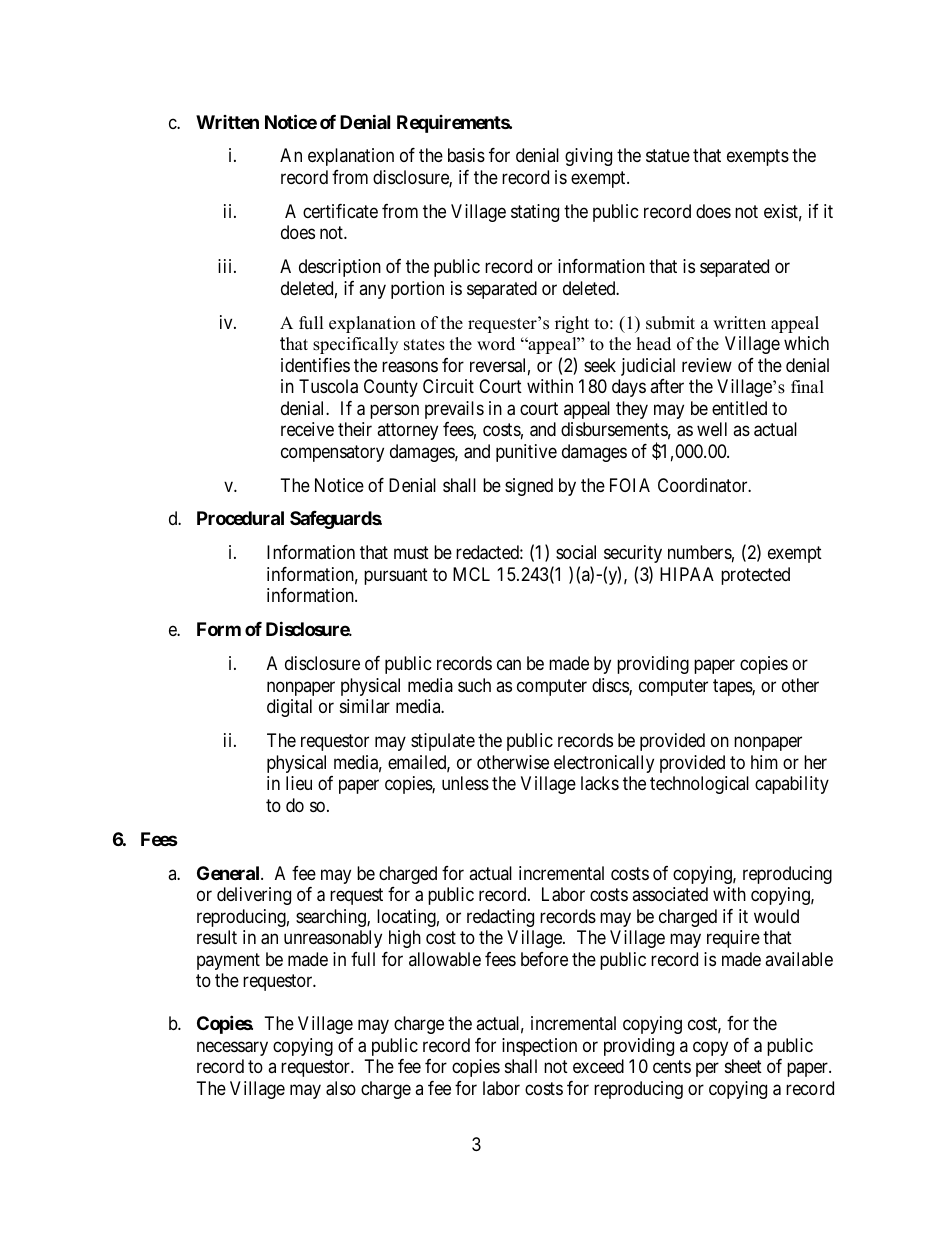 This document has width=952, height=1233. Describe the element at coordinates (465, 783) in the document. I see `unless` at that location.
